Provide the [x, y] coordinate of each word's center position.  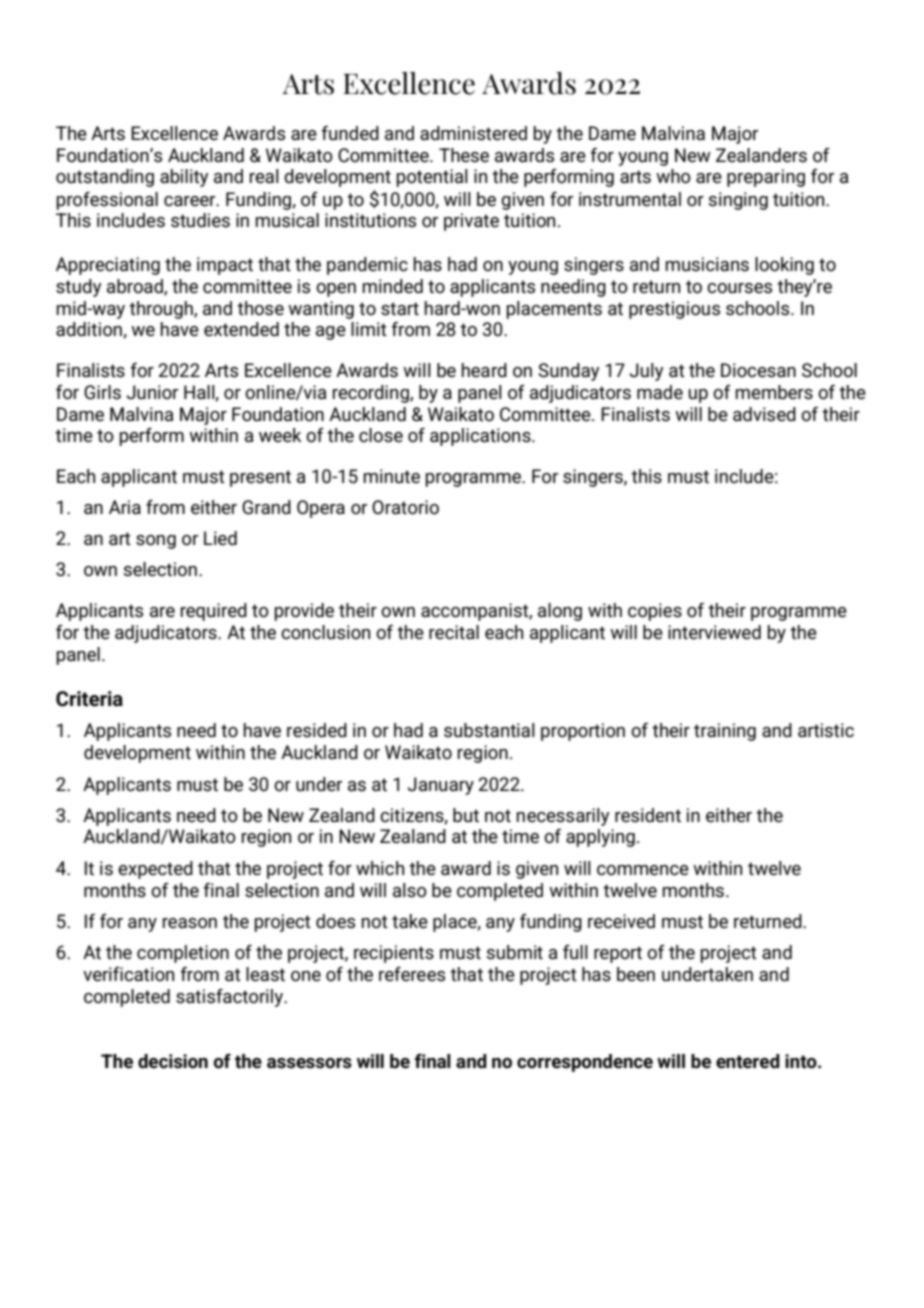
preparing [766, 178]
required [214, 612]
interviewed [714, 632]
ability [184, 178]
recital [454, 632]
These [464, 155]
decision [173, 1061]
